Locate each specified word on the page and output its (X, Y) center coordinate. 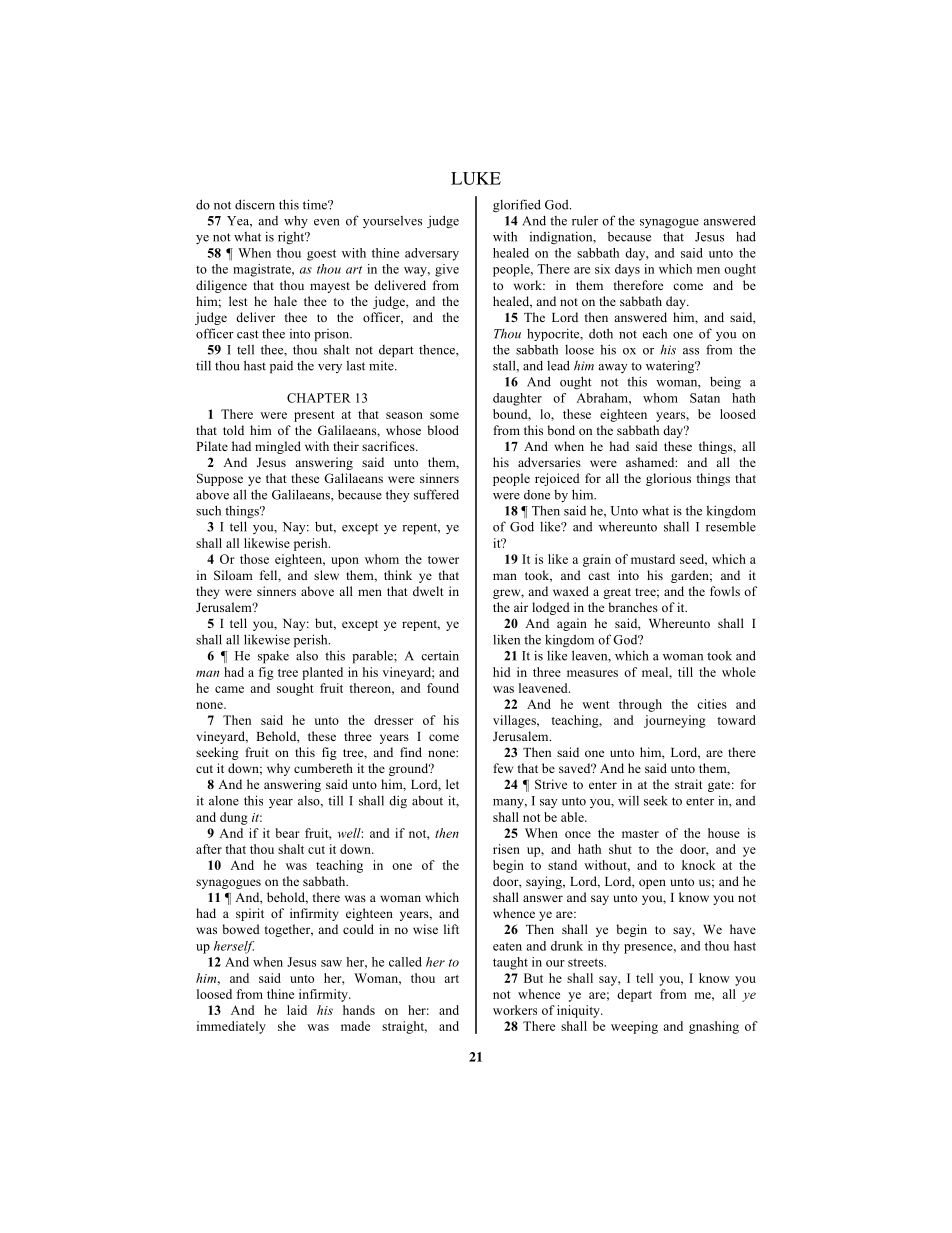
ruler (585, 220)
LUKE (476, 178)
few (503, 768)
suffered (436, 494)
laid (297, 1010)
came (229, 689)
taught (510, 963)
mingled (278, 447)
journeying (675, 721)
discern (255, 204)
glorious (668, 479)
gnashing (714, 1027)
